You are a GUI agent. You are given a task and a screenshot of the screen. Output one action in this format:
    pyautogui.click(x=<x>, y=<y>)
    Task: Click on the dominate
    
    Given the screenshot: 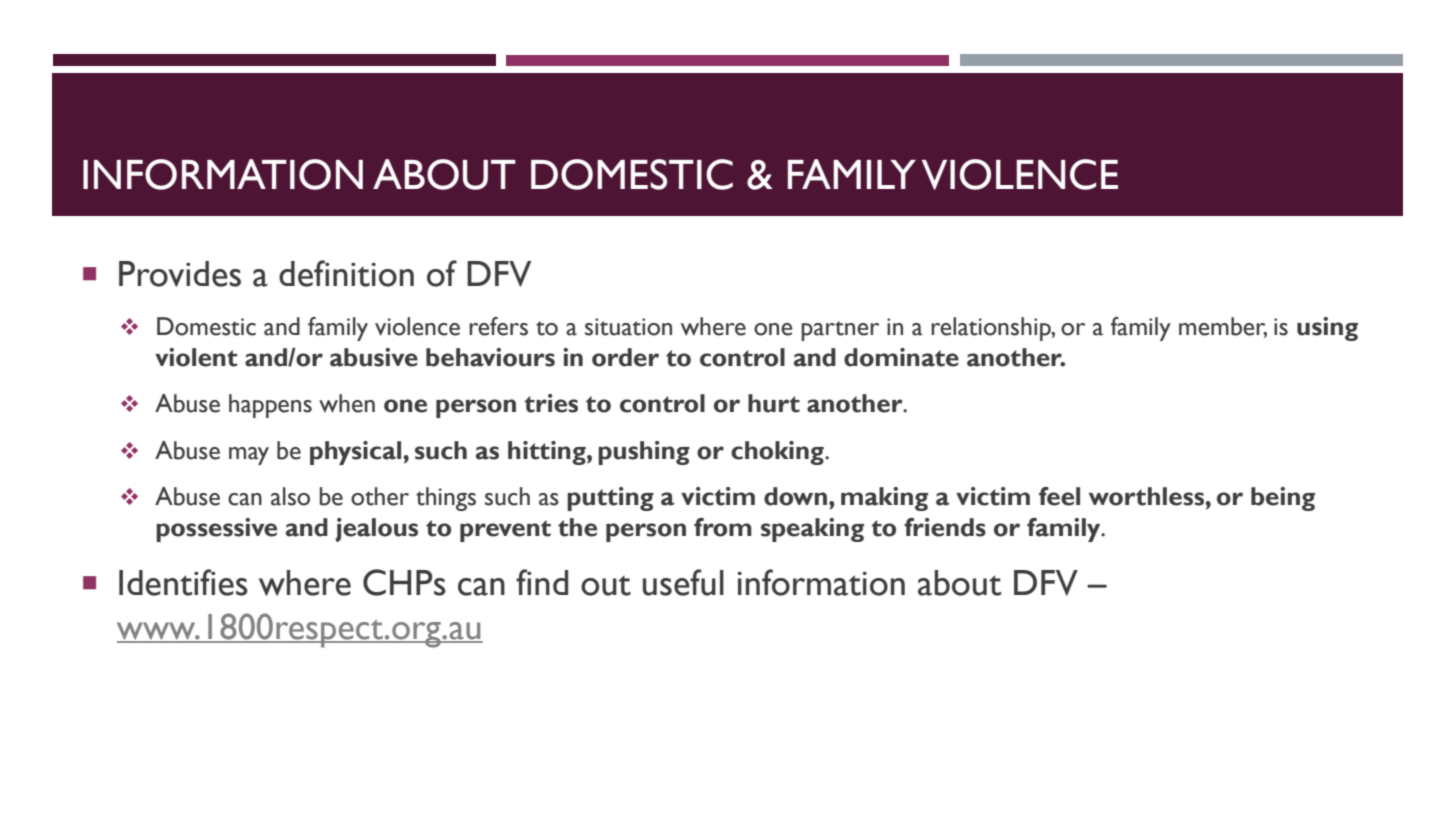 What is the action you would take?
    pyautogui.click(x=901, y=357)
